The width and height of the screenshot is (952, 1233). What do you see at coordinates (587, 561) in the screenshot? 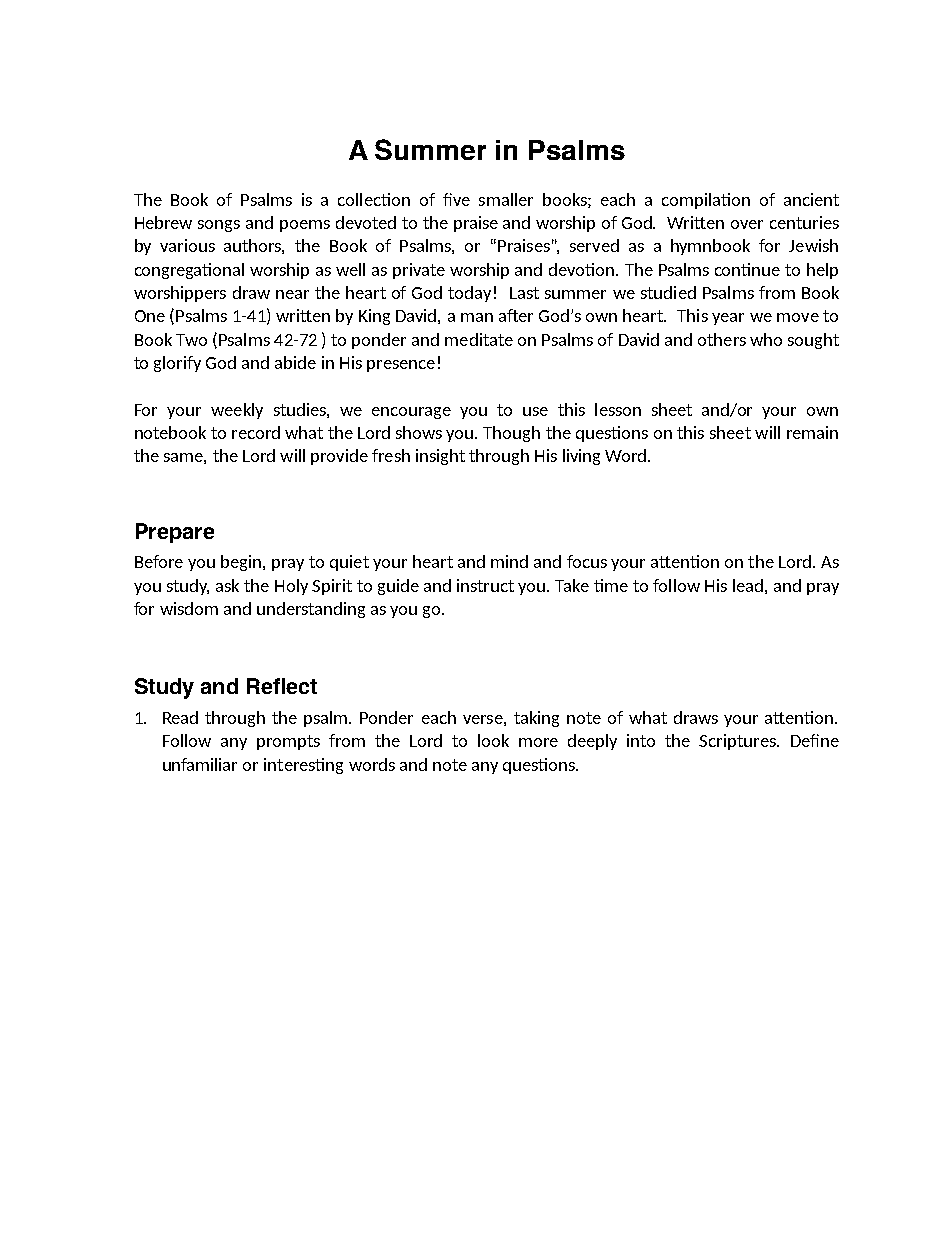
I see `focus` at bounding box center [587, 561].
